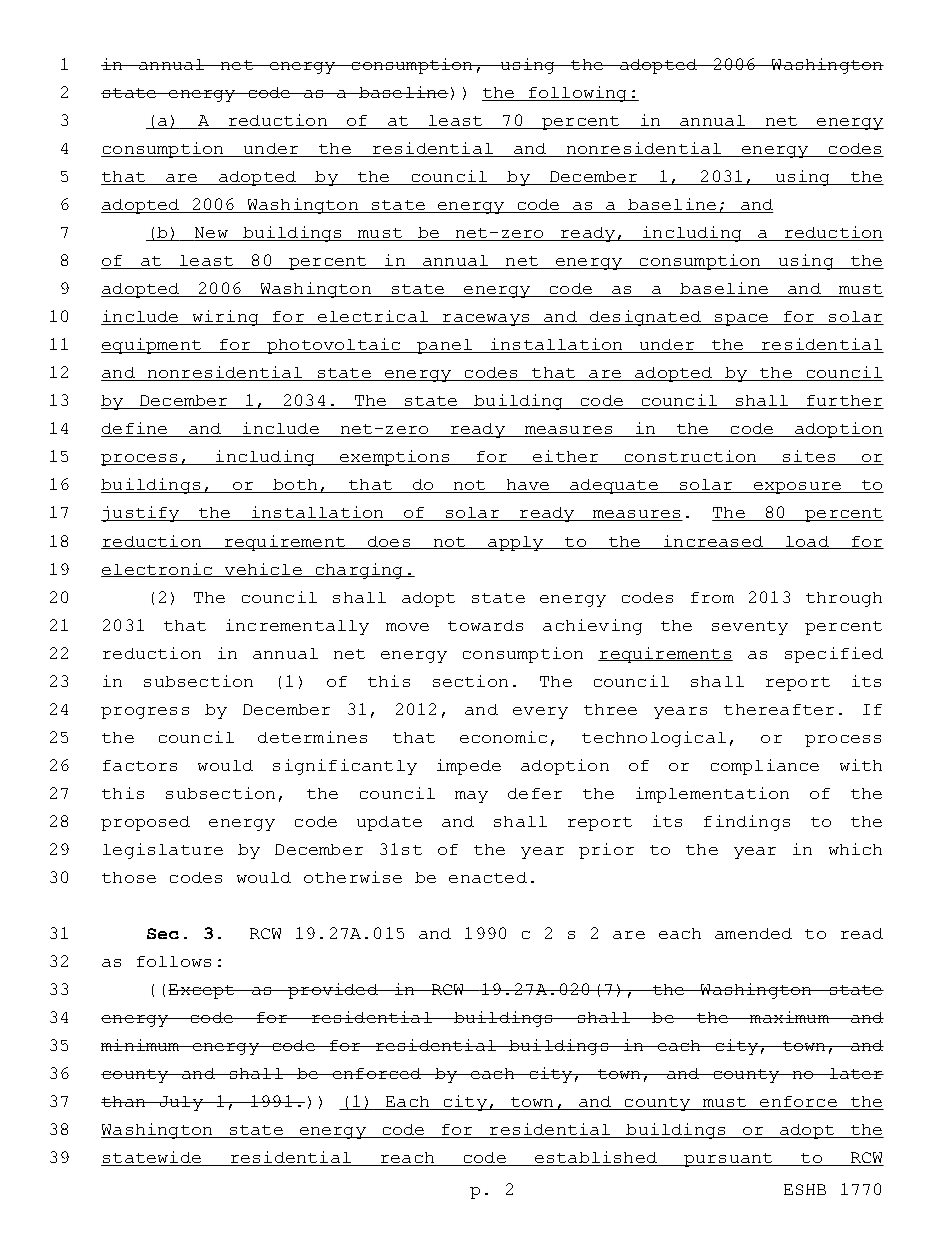 This screenshot has height=1233, width=952. Describe the element at coordinates (485, 625) in the screenshot. I see `towards` at that location.
